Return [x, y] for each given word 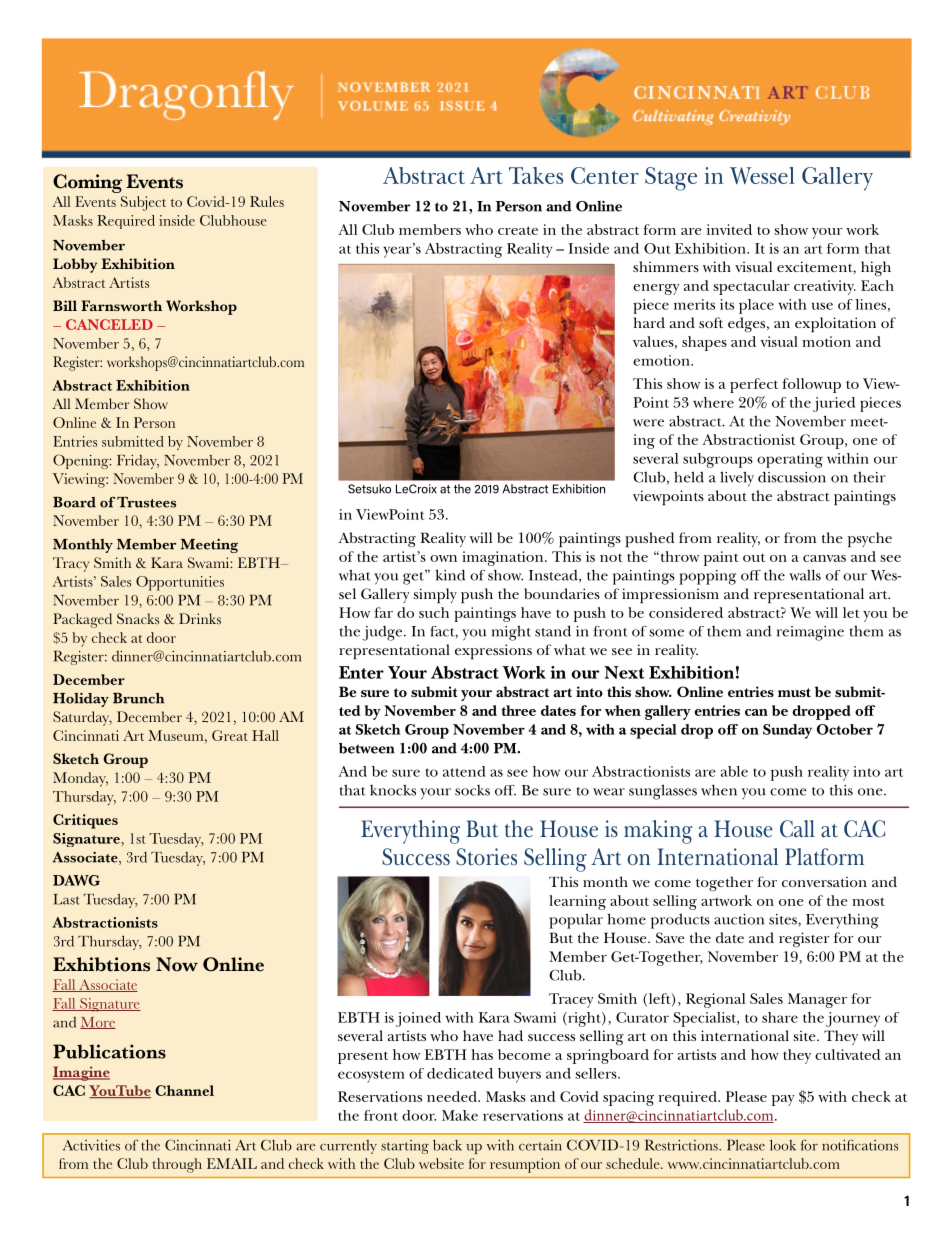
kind [450, 575]
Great [230, 735]
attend [464, 771]
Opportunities [180, 583]
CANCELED [109, 324]
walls [805, 575]
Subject [143, 203]
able [734, 771]
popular [576, 921]
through [177, 1165]
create [518, 230]
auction [739, 919]
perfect [754, 385]
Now [177, 964]
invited [729, 229]
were [648, 423]
